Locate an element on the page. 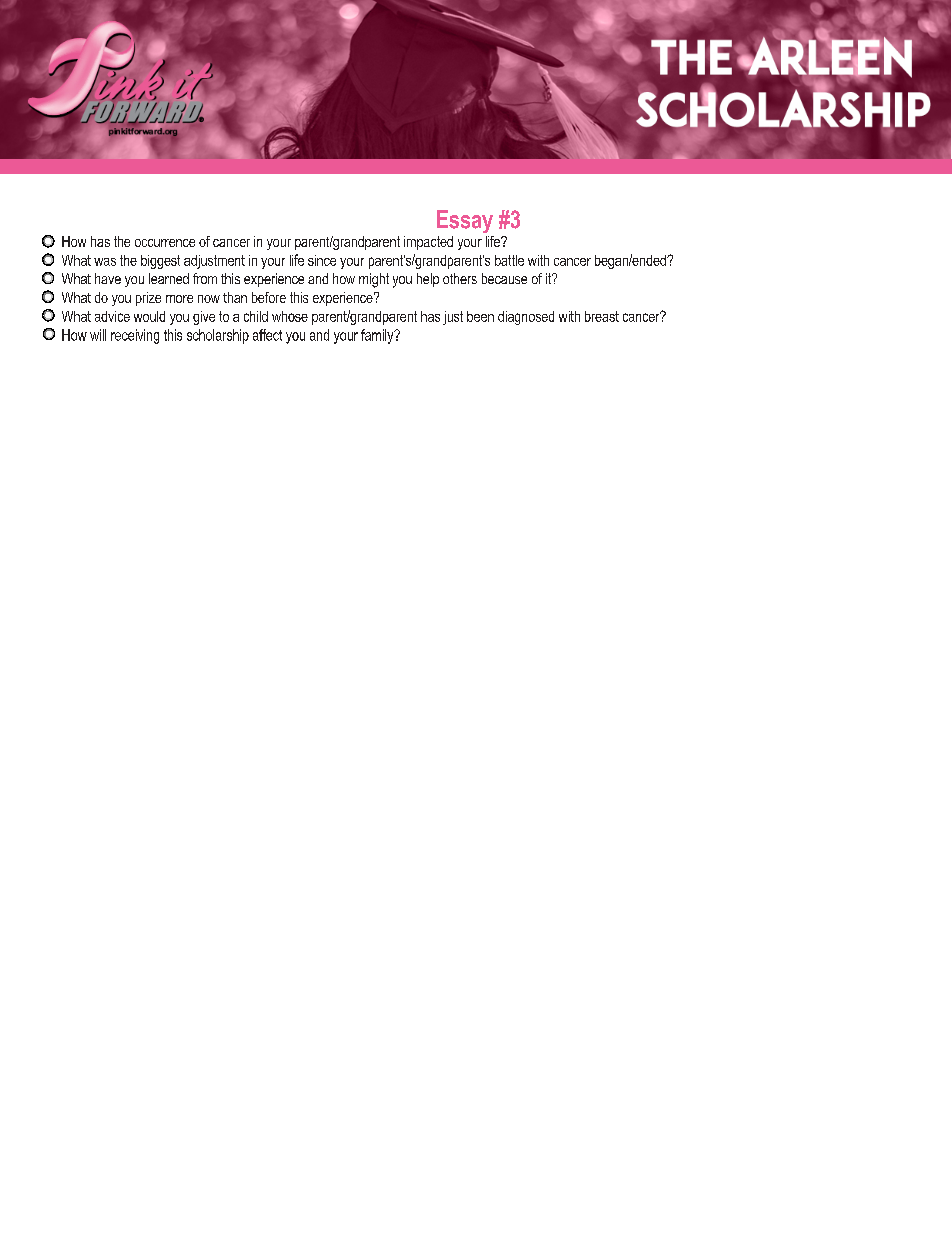 This image has height=1233, width=952. learned is located at coordinates (169, 278).
